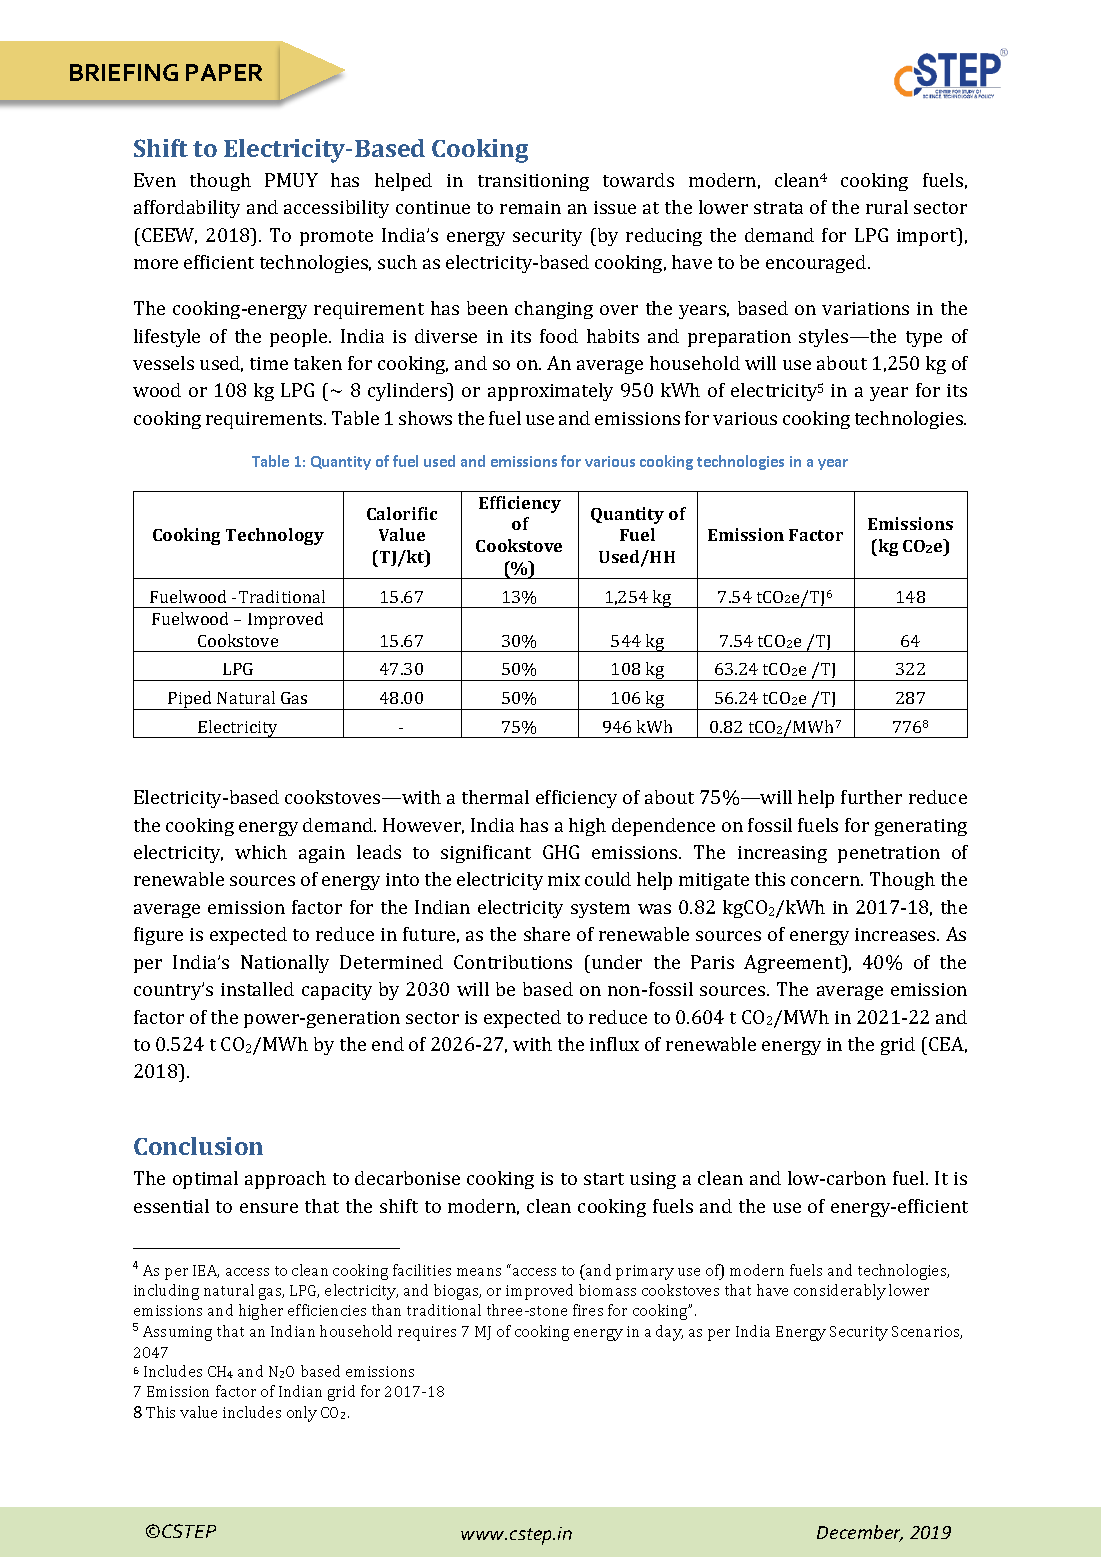 Image resolution: width=1101 pixels, height=1557 pixels. What do you see at coordinates (224, 72) in the document?
I see `PAPER` at bounding box center [224, 72].
